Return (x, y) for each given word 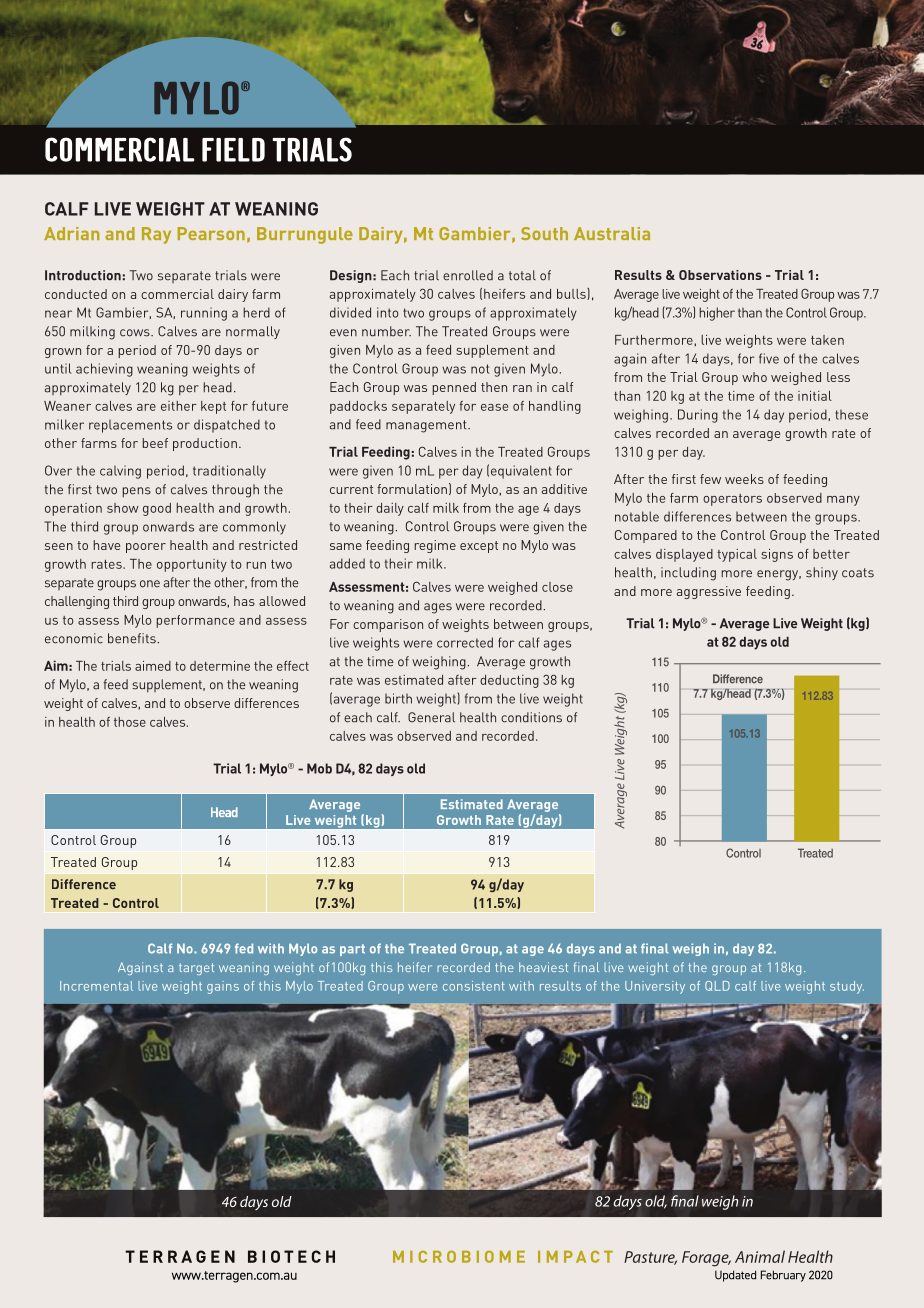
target (196, 969)
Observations (720, 275)
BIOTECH (291, 1256)
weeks (744, 479)
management (427, 426)
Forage (706, 1259)
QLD (717, 986)
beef (155, 443)
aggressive (709, 592)
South (544, 233)
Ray (156, 235)
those (130, 722)
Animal (760, 1256)
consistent (474, 986)
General (431, 717)
